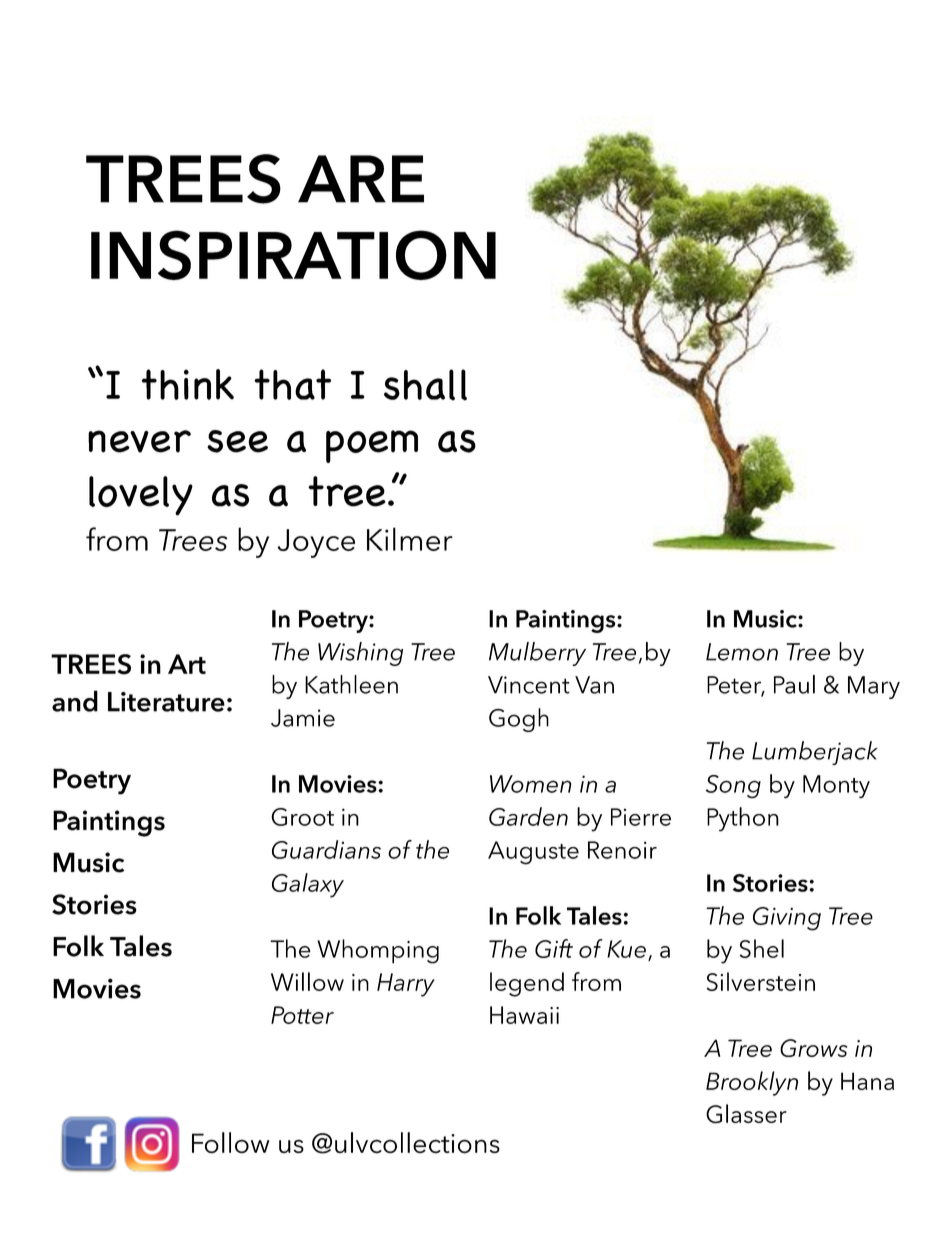  What do you see at coordinates (794, 684) in the document?
I see `Paul` at bounding box center [794, 684].
